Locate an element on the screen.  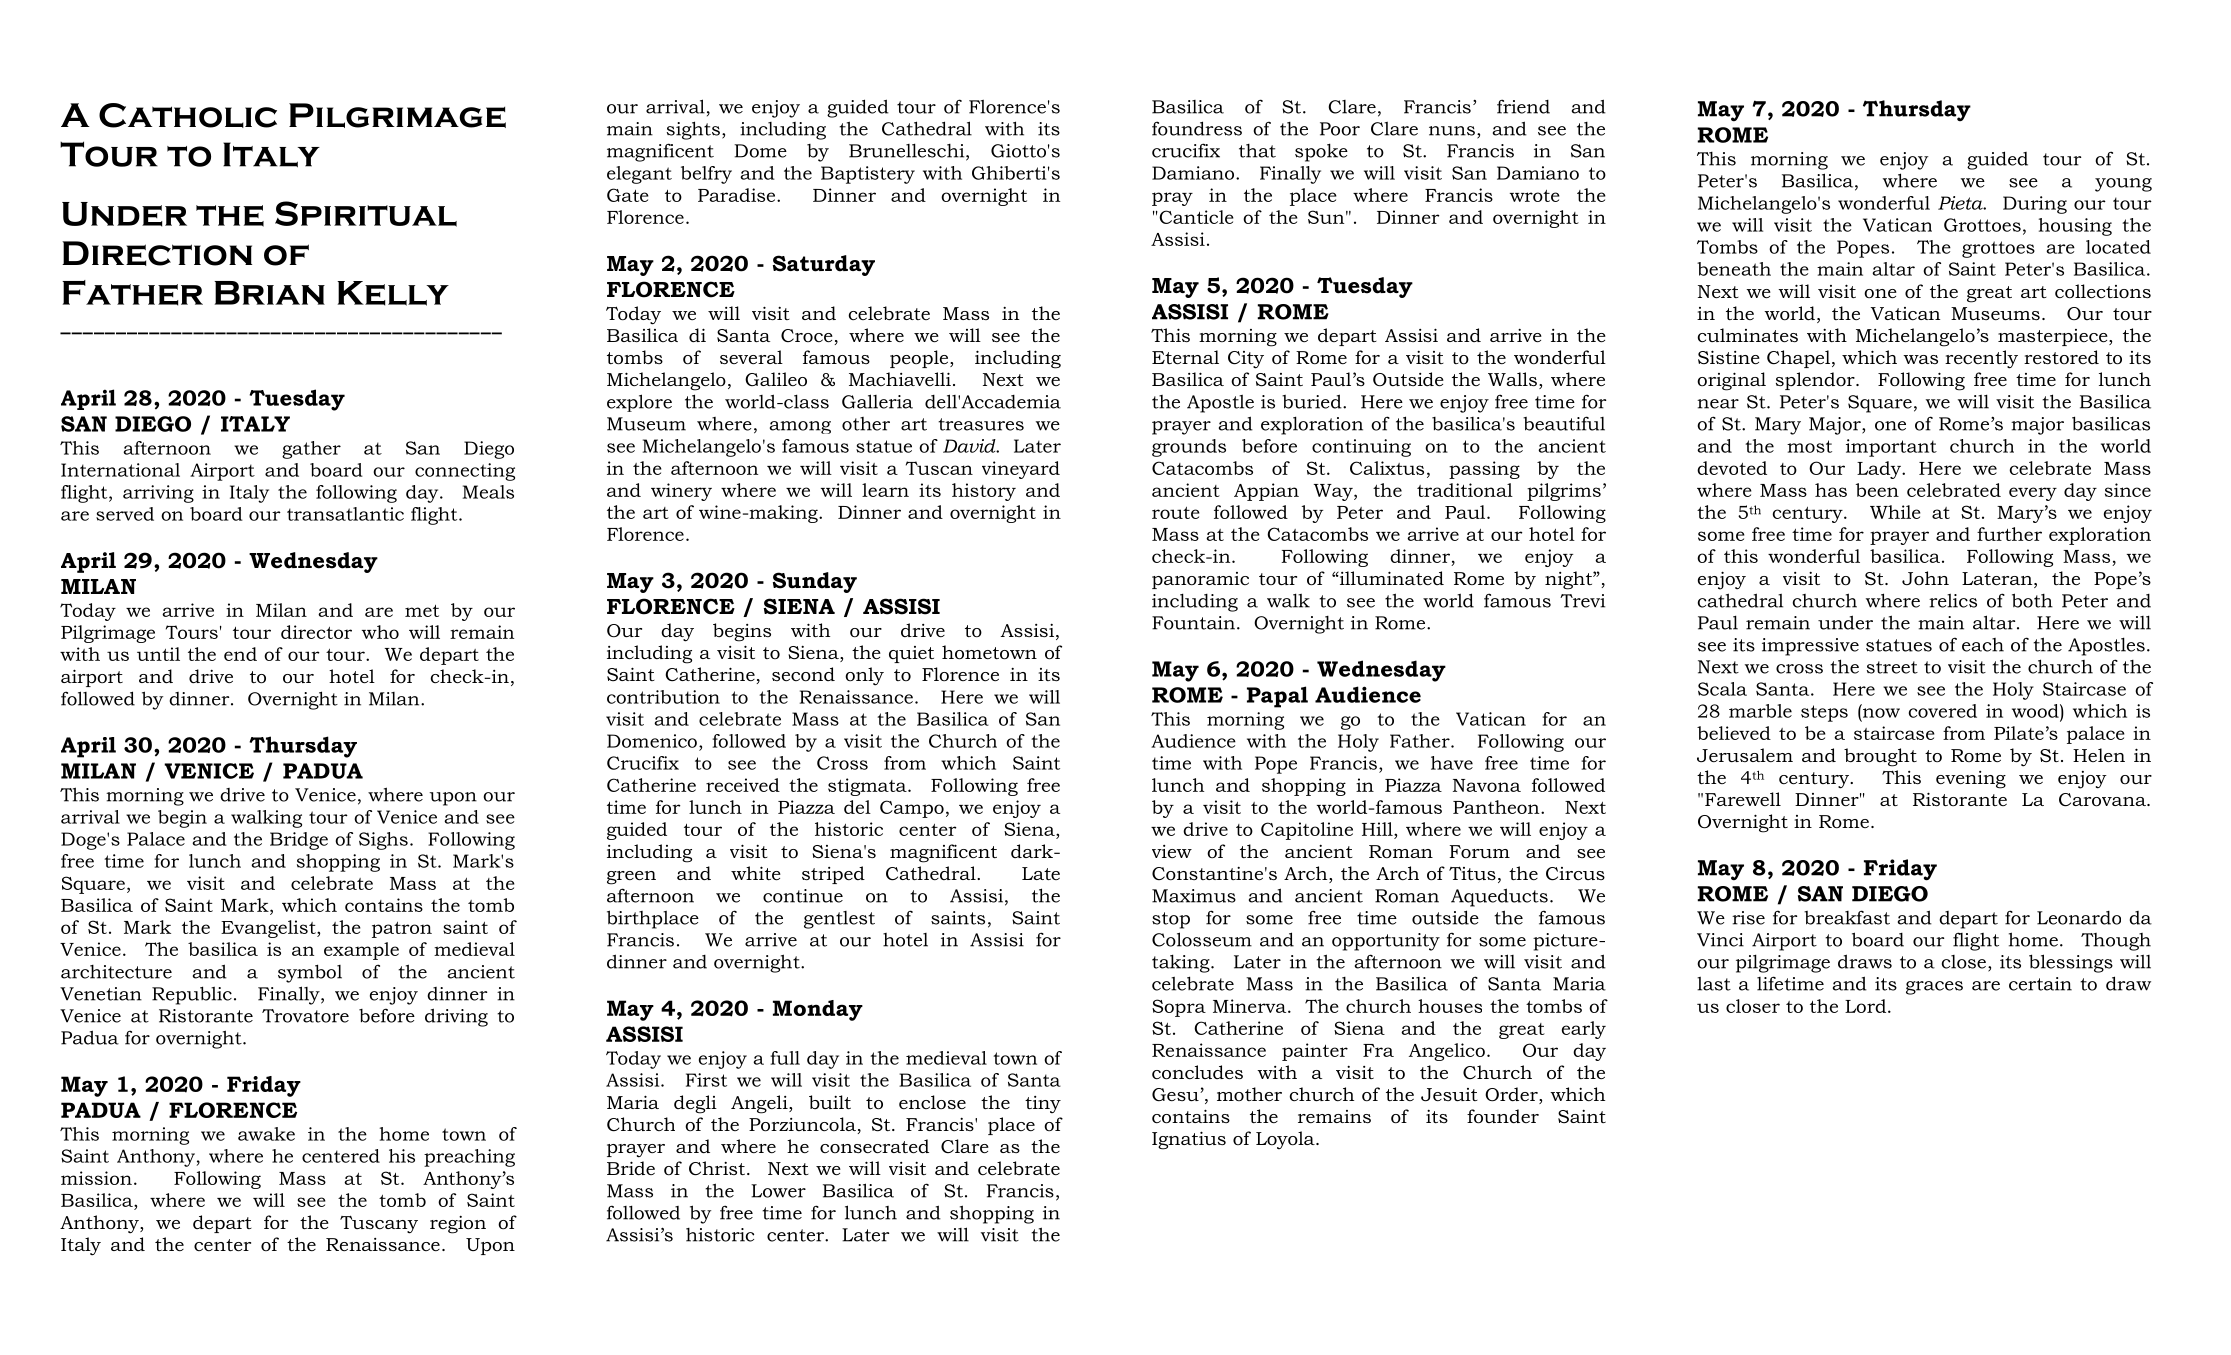
Papal is located at coordinates (1277, 697).
